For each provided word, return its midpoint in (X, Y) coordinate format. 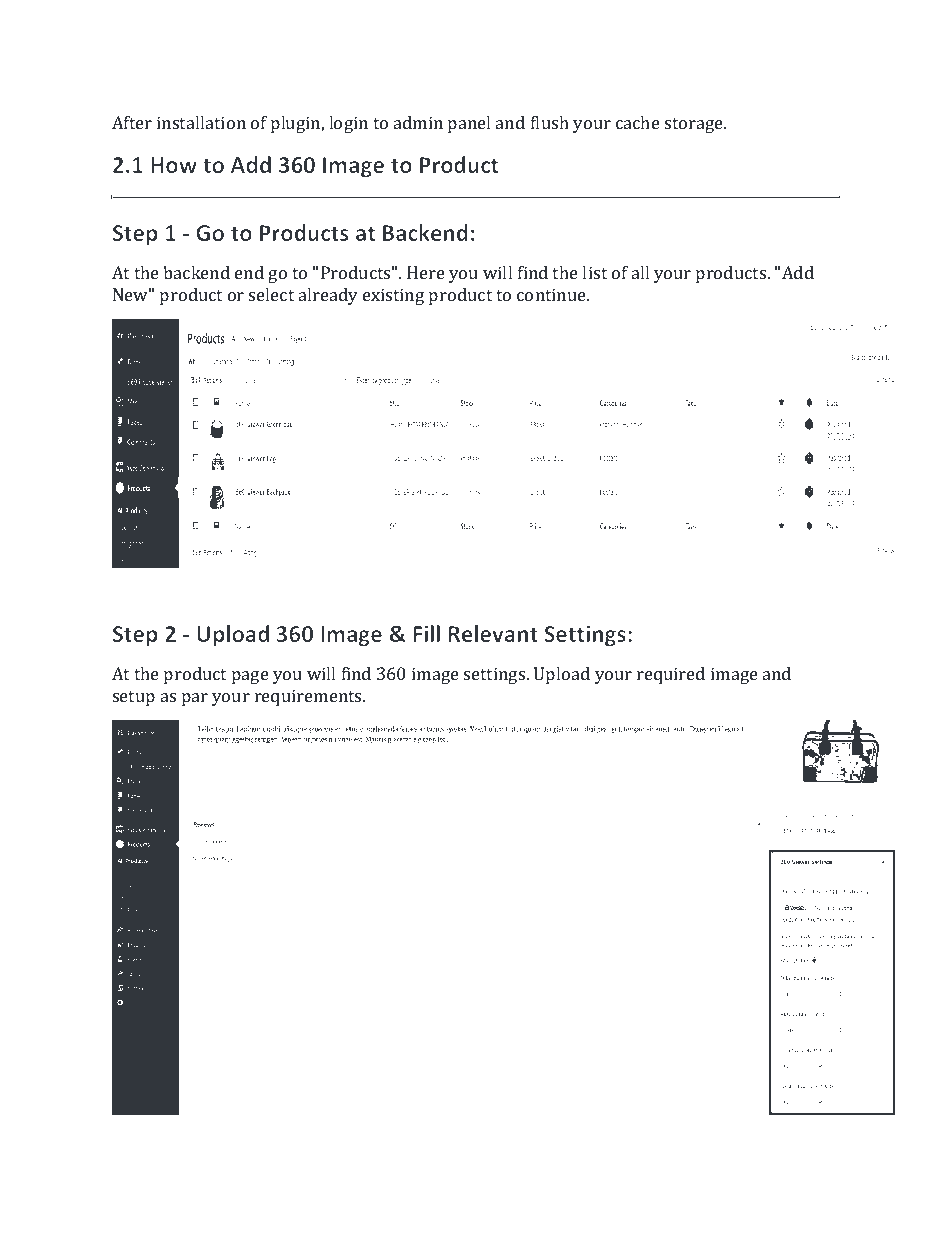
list (594, 272)
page (250, 677)
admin (418, 122)
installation (201, 122)
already (328, 296)
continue (552, 294)
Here (426, 272)
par (195, 699)
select (271, 294)
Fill (426, 633)
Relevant (493, 633)
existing (393, 296)
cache (638, 122)
